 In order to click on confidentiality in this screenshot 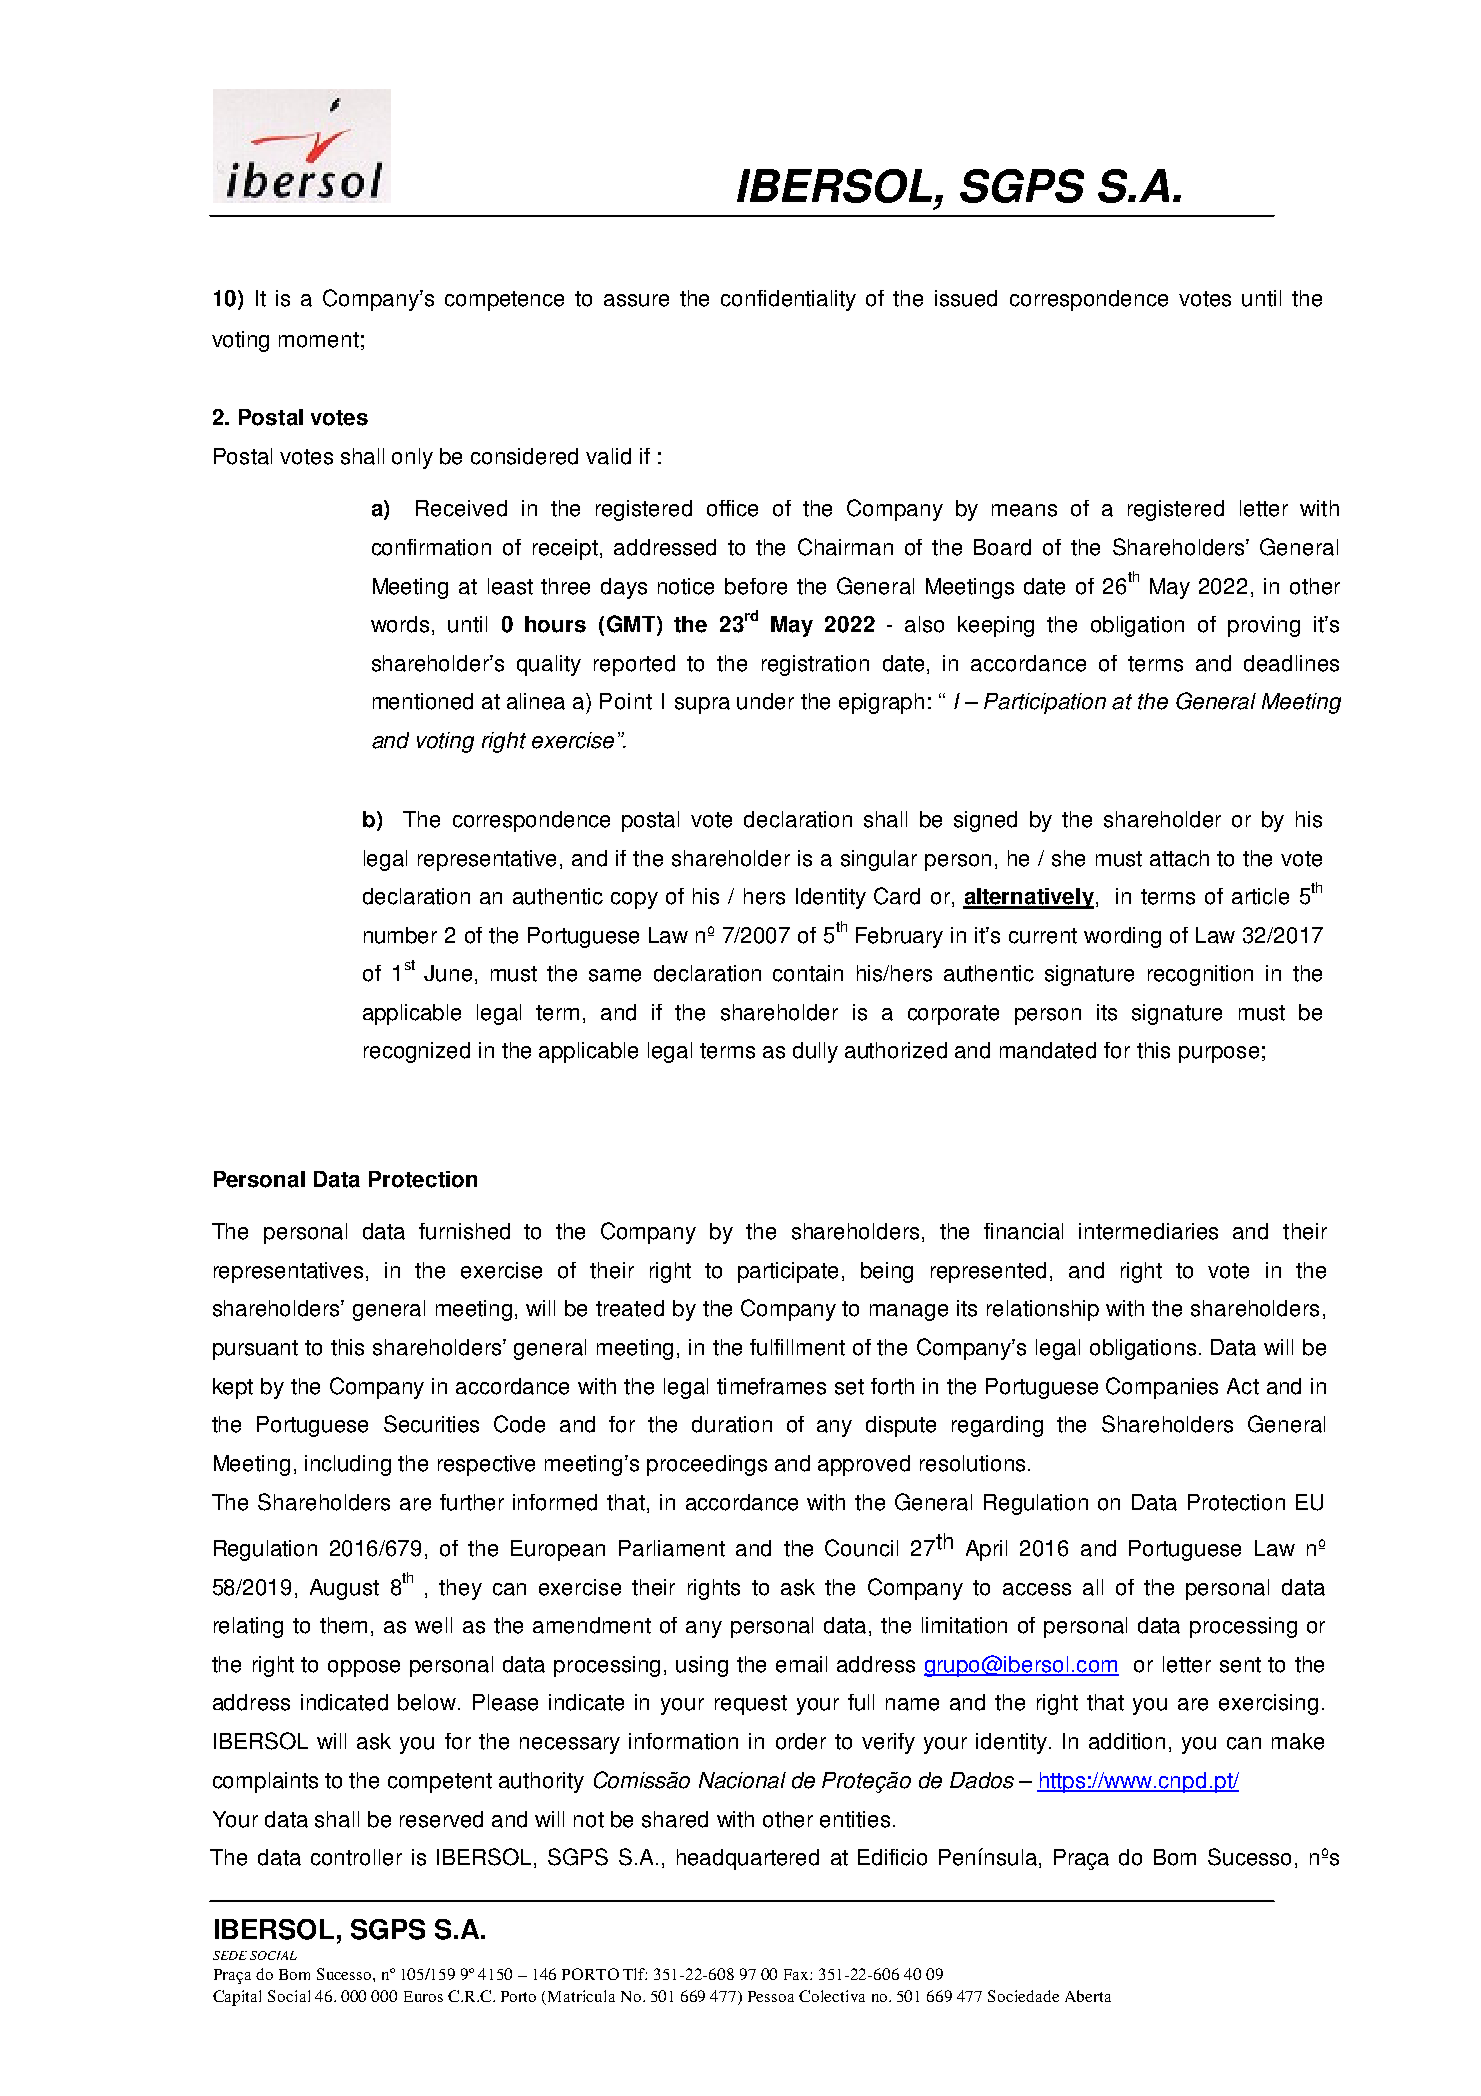, I will do `click(788, 300)`.
